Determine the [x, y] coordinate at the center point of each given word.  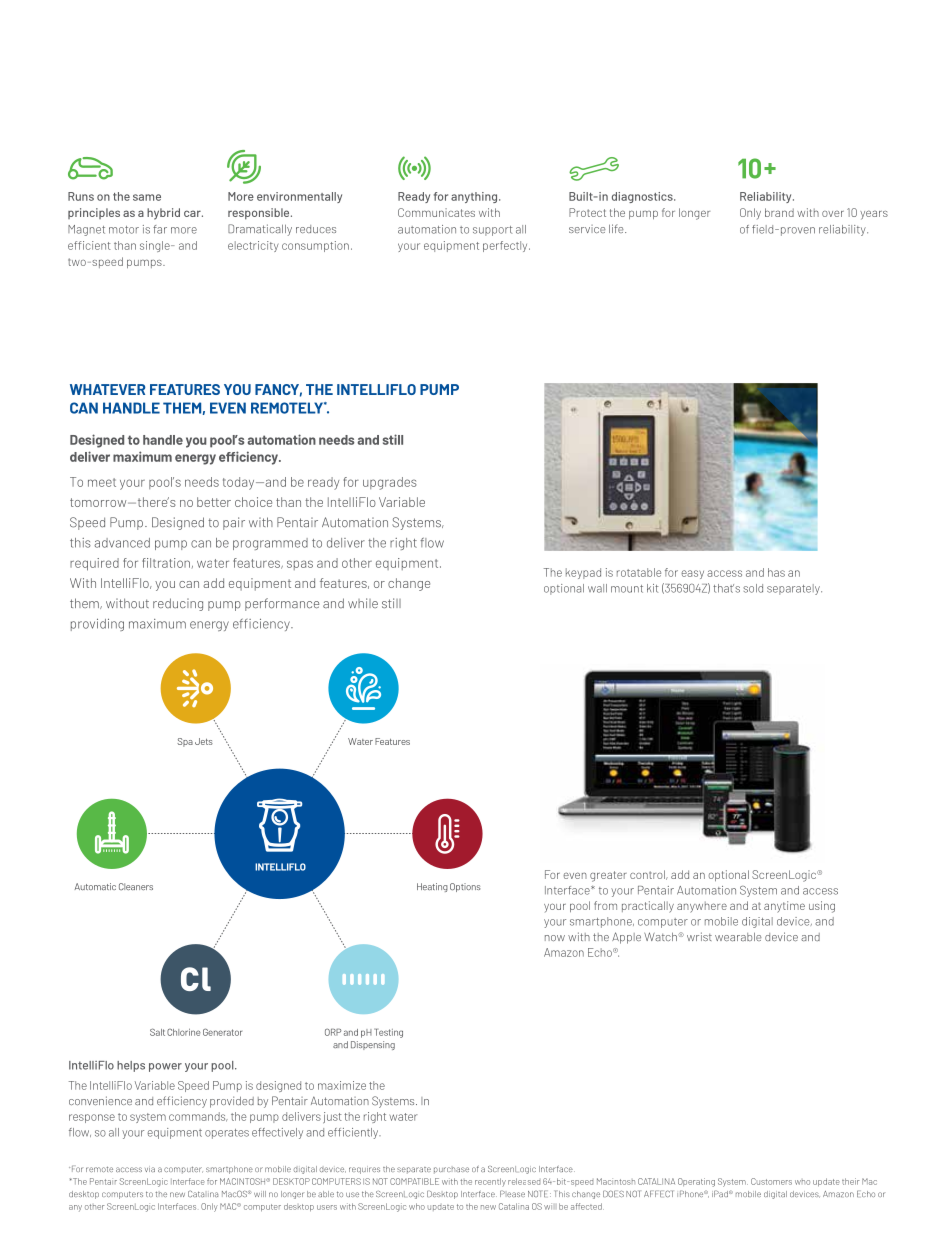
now [555, 938]
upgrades [390, 483]
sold [753, 588]
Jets [204, 741]
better [214, 502]
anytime [784, 907]
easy [693, 574]
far [160, 229]
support [493, 231]
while [363, 603]
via [150, 1169]
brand [779, 212]
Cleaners [136, 886]
